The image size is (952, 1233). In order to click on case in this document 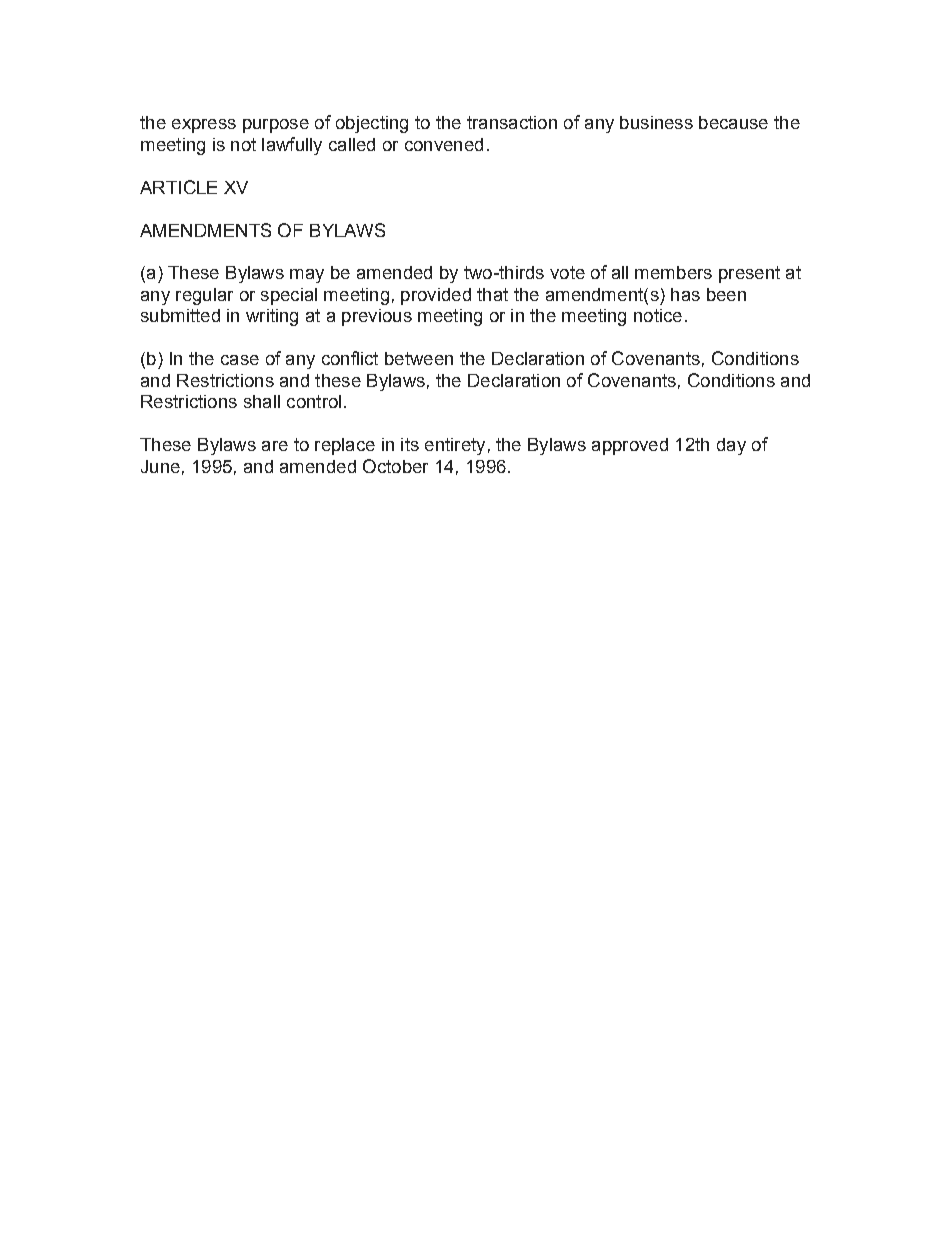, I will do `click(240, 360)`.
